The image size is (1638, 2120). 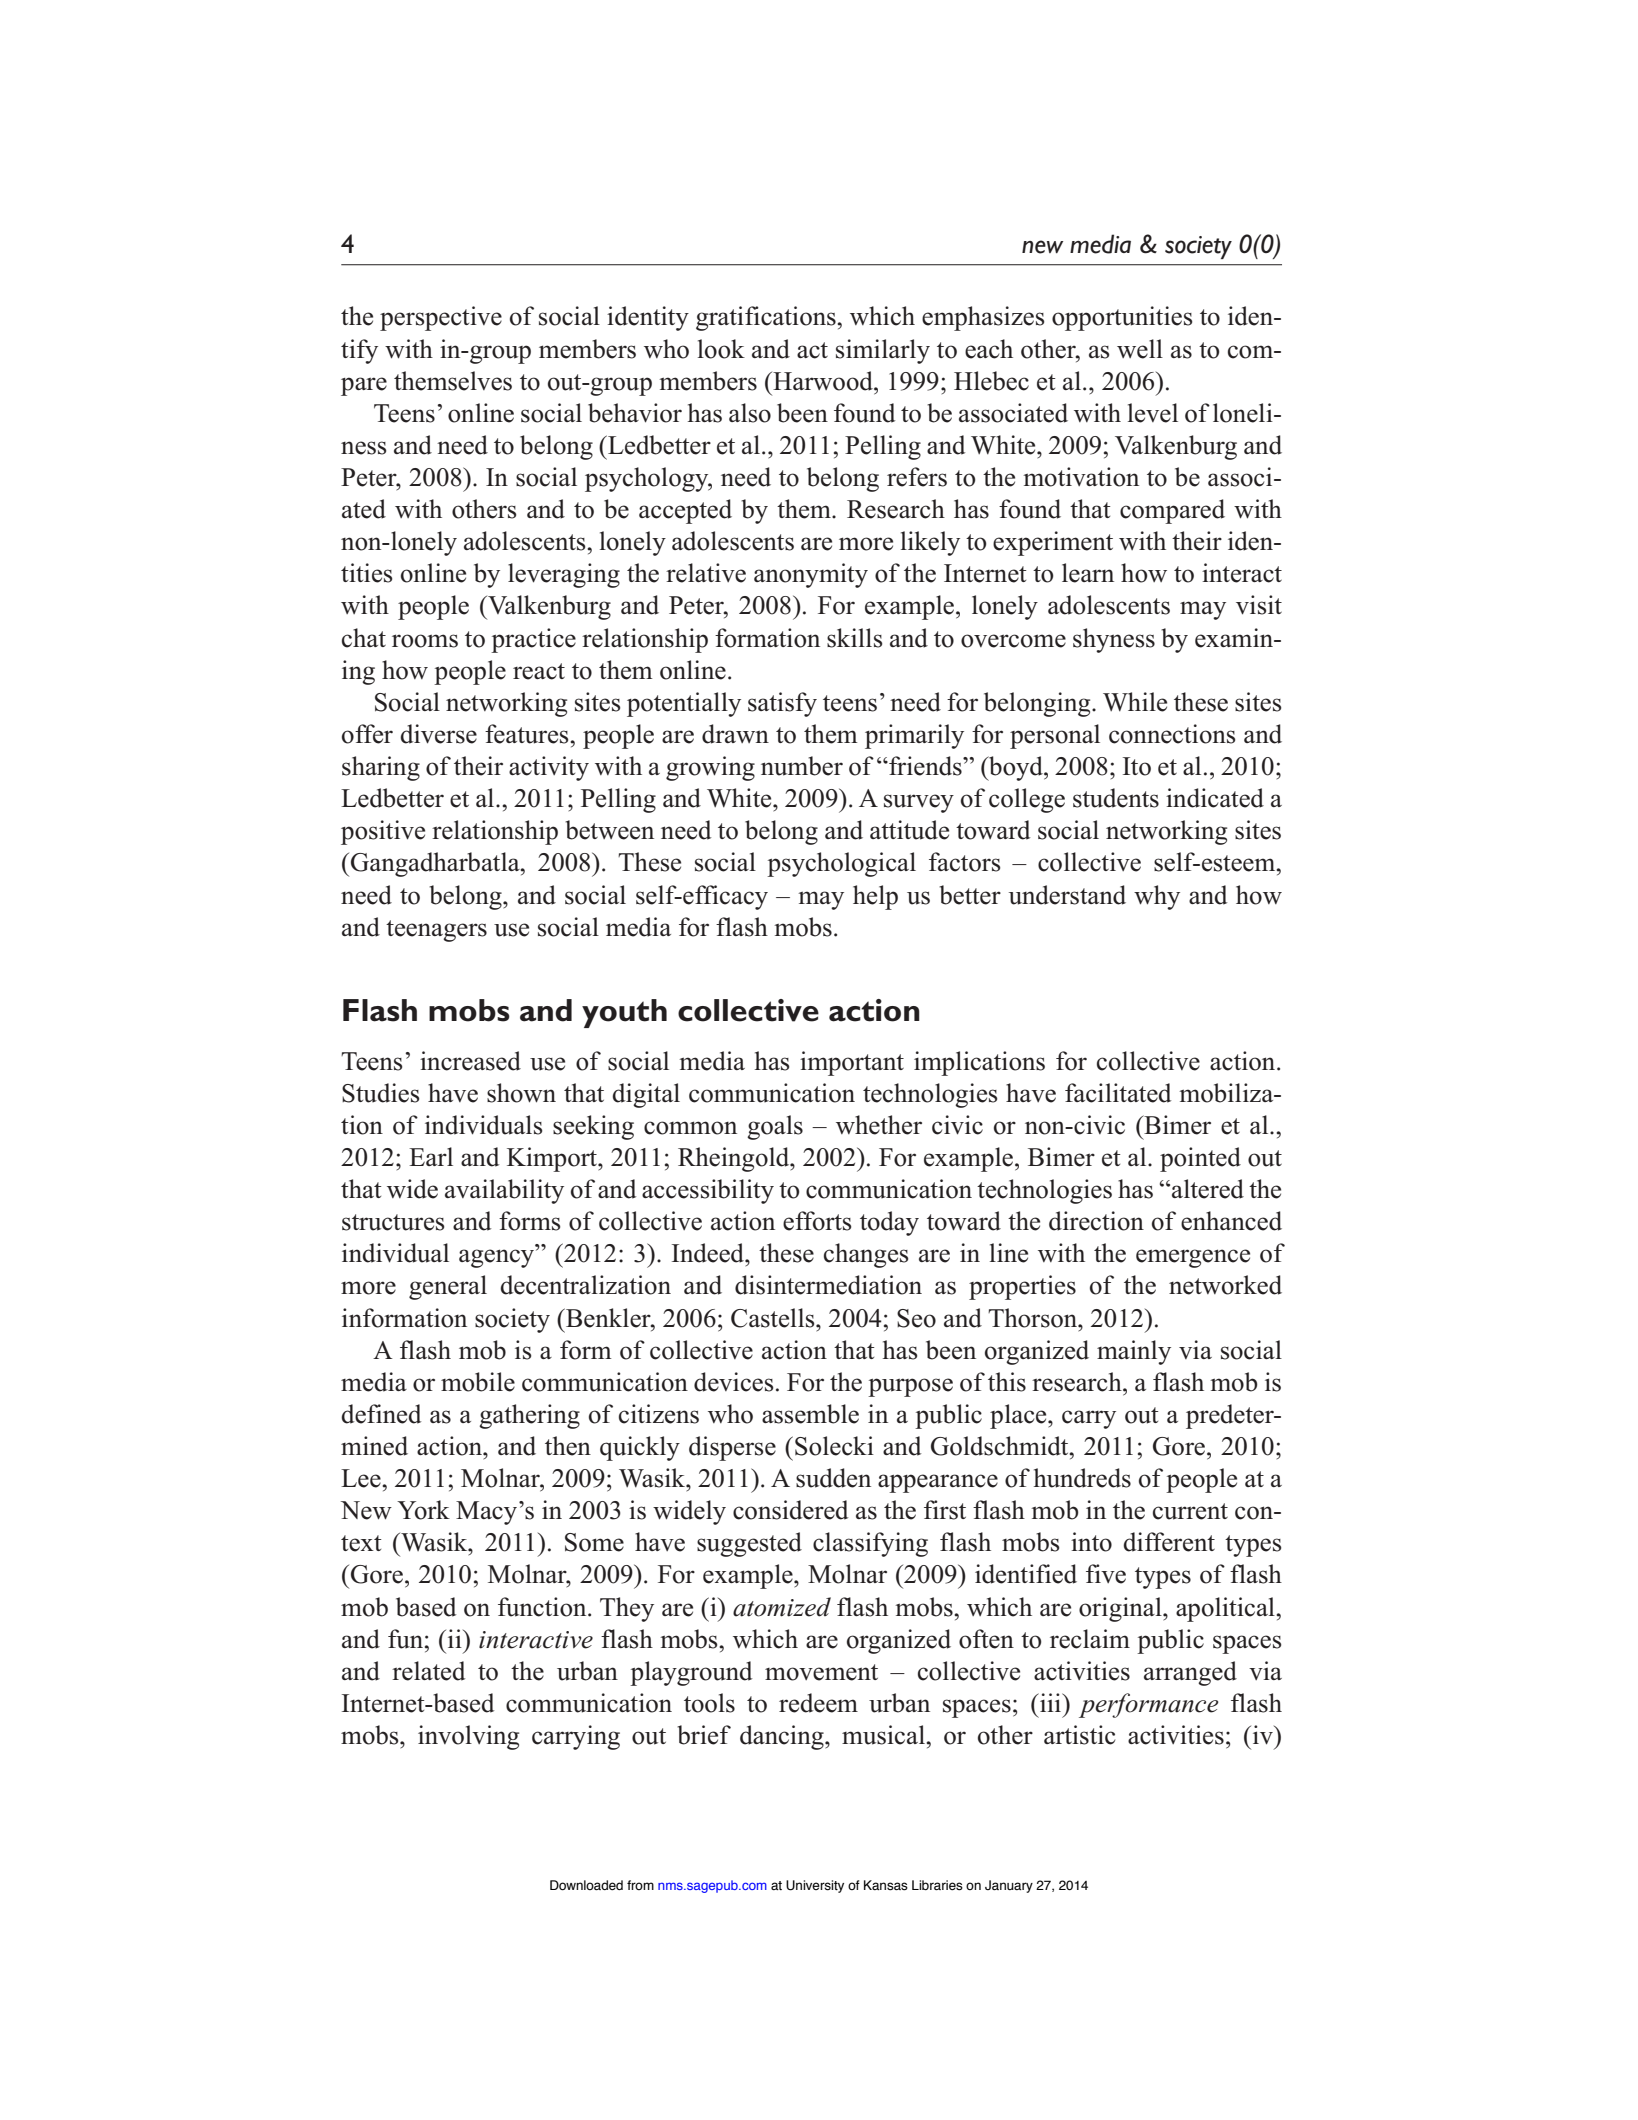 I want to click on University, so click(x=815, y=1886).
